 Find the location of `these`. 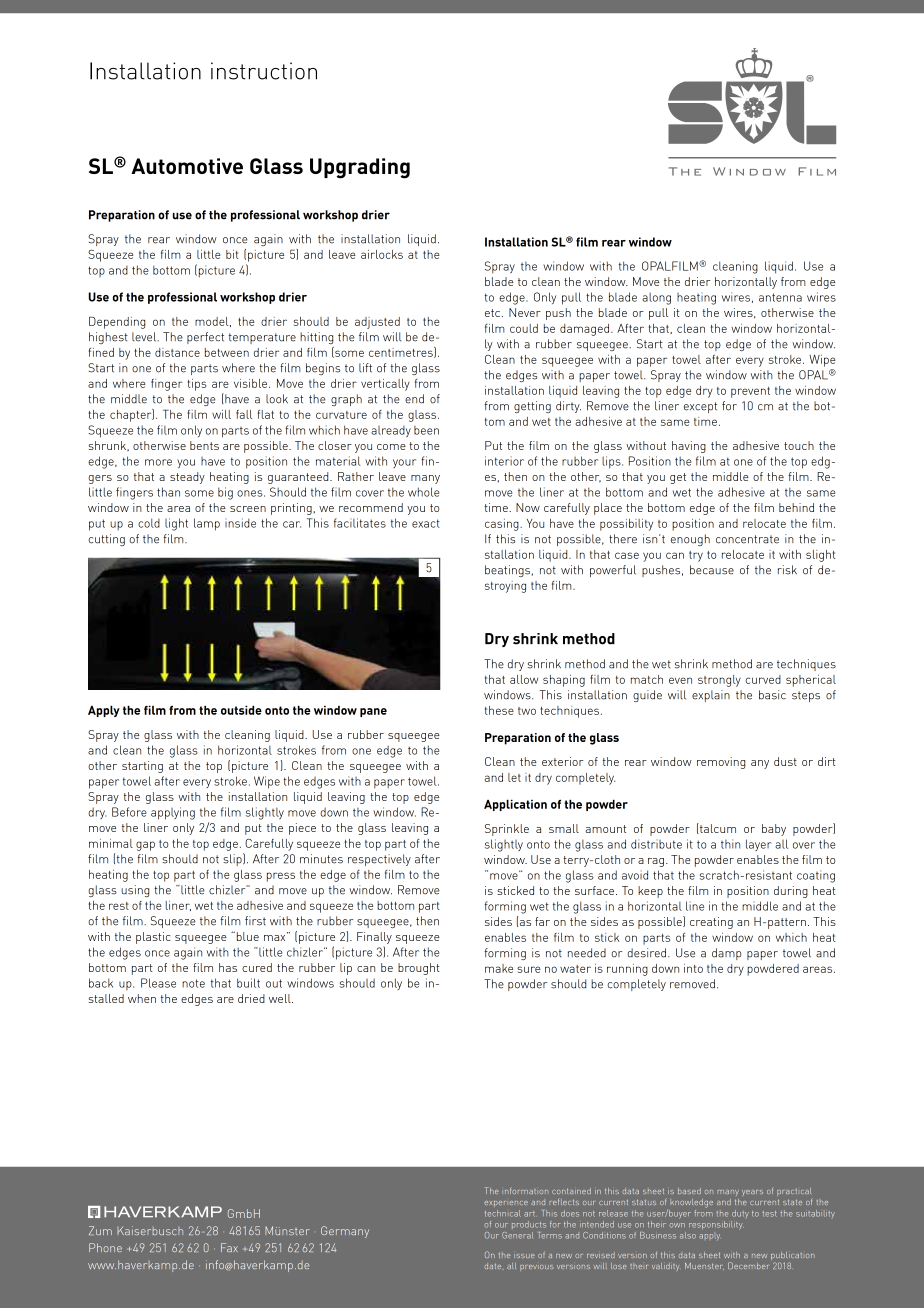

these is located at coordinates (499, 710).
